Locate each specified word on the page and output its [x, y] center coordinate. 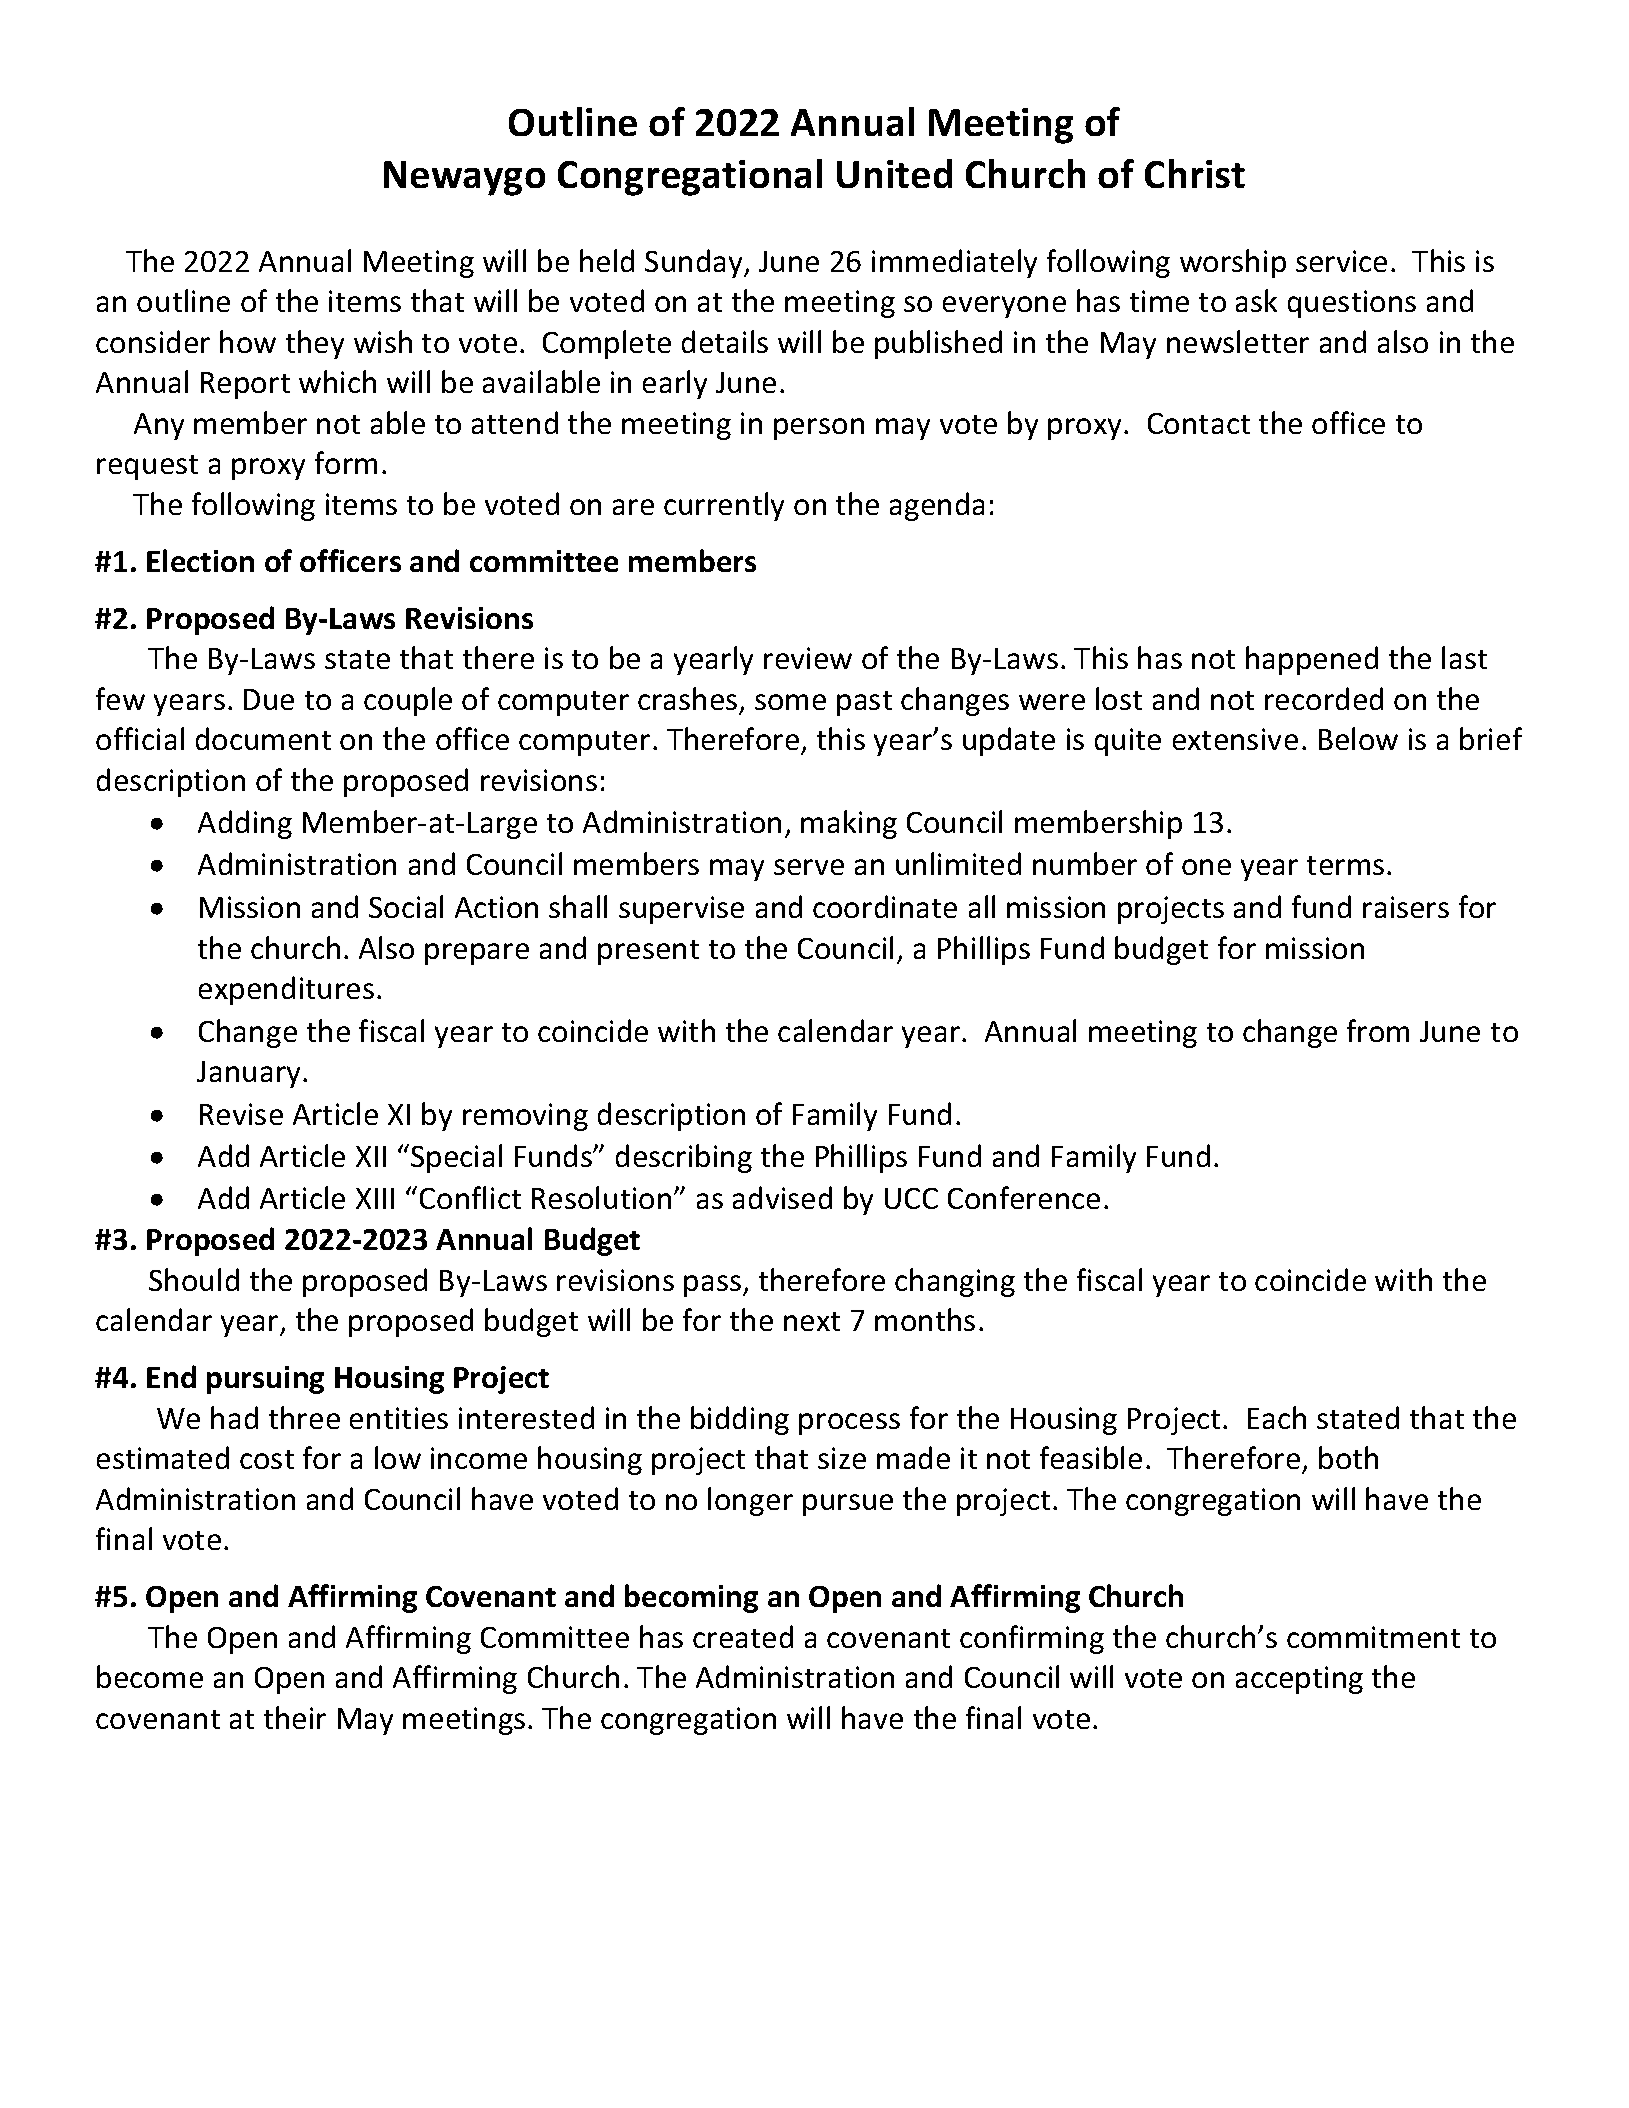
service [1341, 261]
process [849, 1424]
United [894, 173]
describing [684, 1158]
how [248, 341]
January [250, 1074]
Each [1277, 1417]
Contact [1199, 423]
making [849, 824]
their [295, 1717]
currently [724, 506]
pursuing [265, 1380]
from [1378, 1030]
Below [1358, 738]
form [346, 462]
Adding [245, 824]
